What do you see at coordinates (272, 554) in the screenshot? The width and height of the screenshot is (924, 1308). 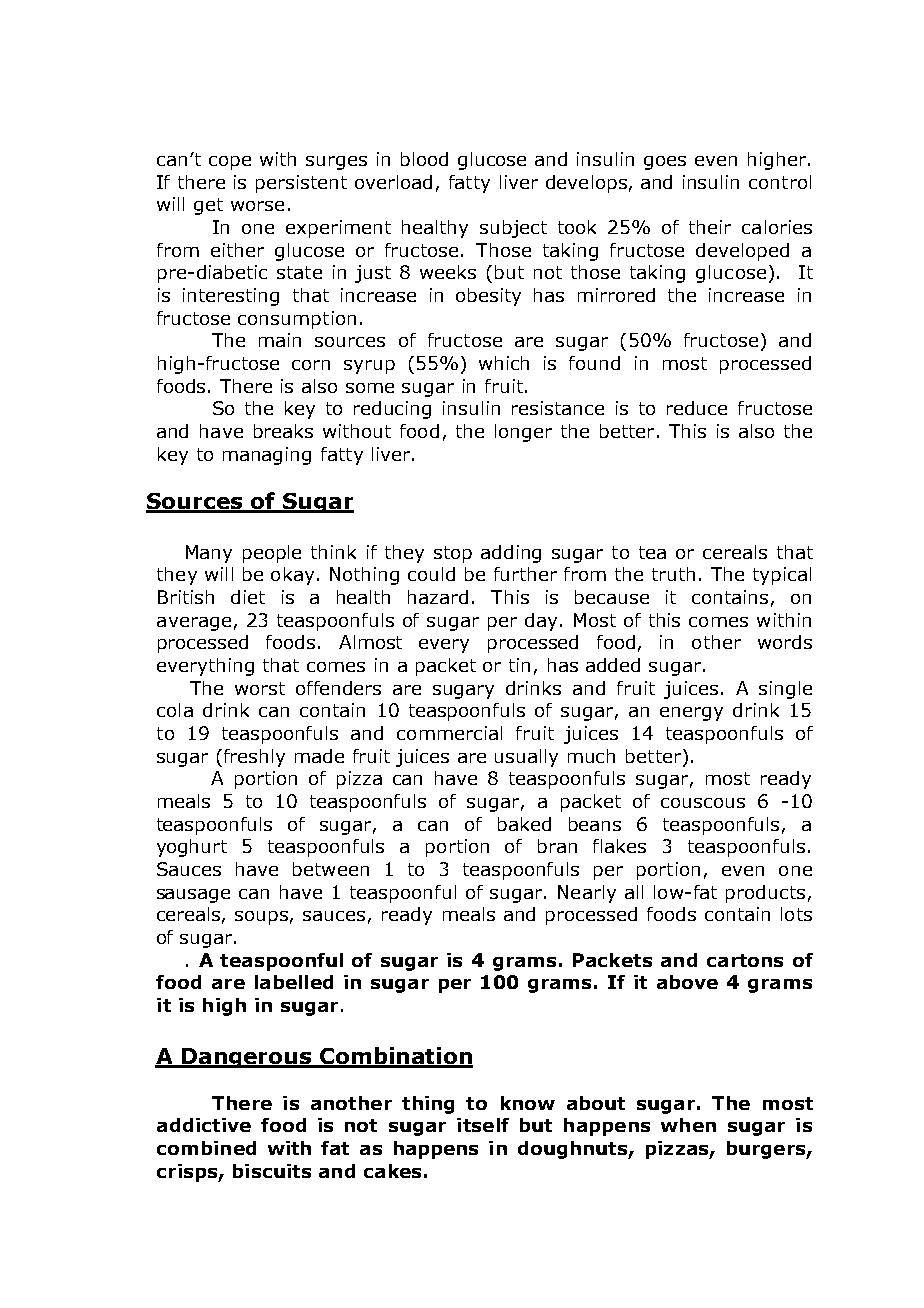 I see `people` at bounding box center [272, 554].
